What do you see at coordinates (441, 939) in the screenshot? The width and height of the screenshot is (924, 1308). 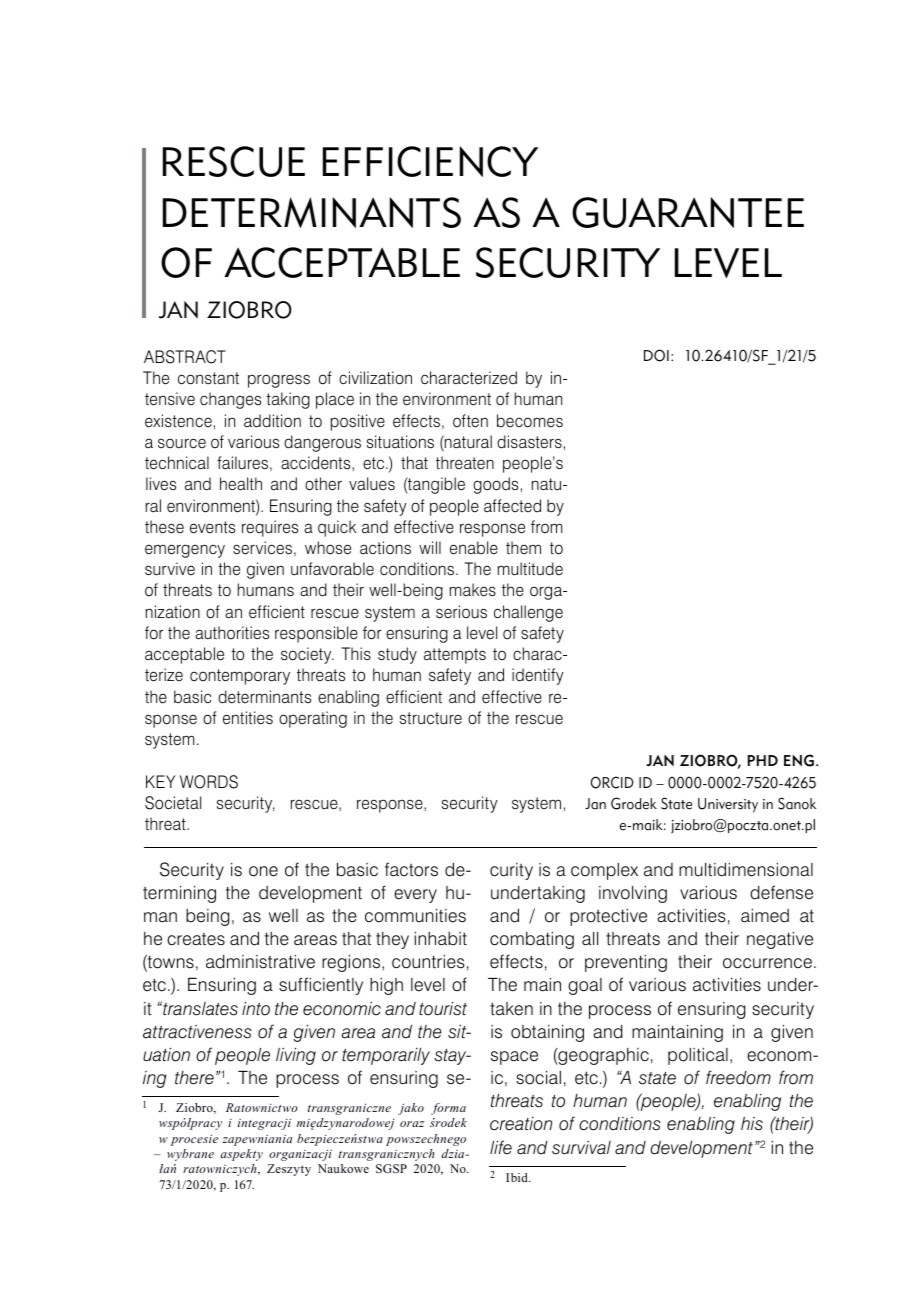 I see `inhabit` at bounding box center [441, 939].
